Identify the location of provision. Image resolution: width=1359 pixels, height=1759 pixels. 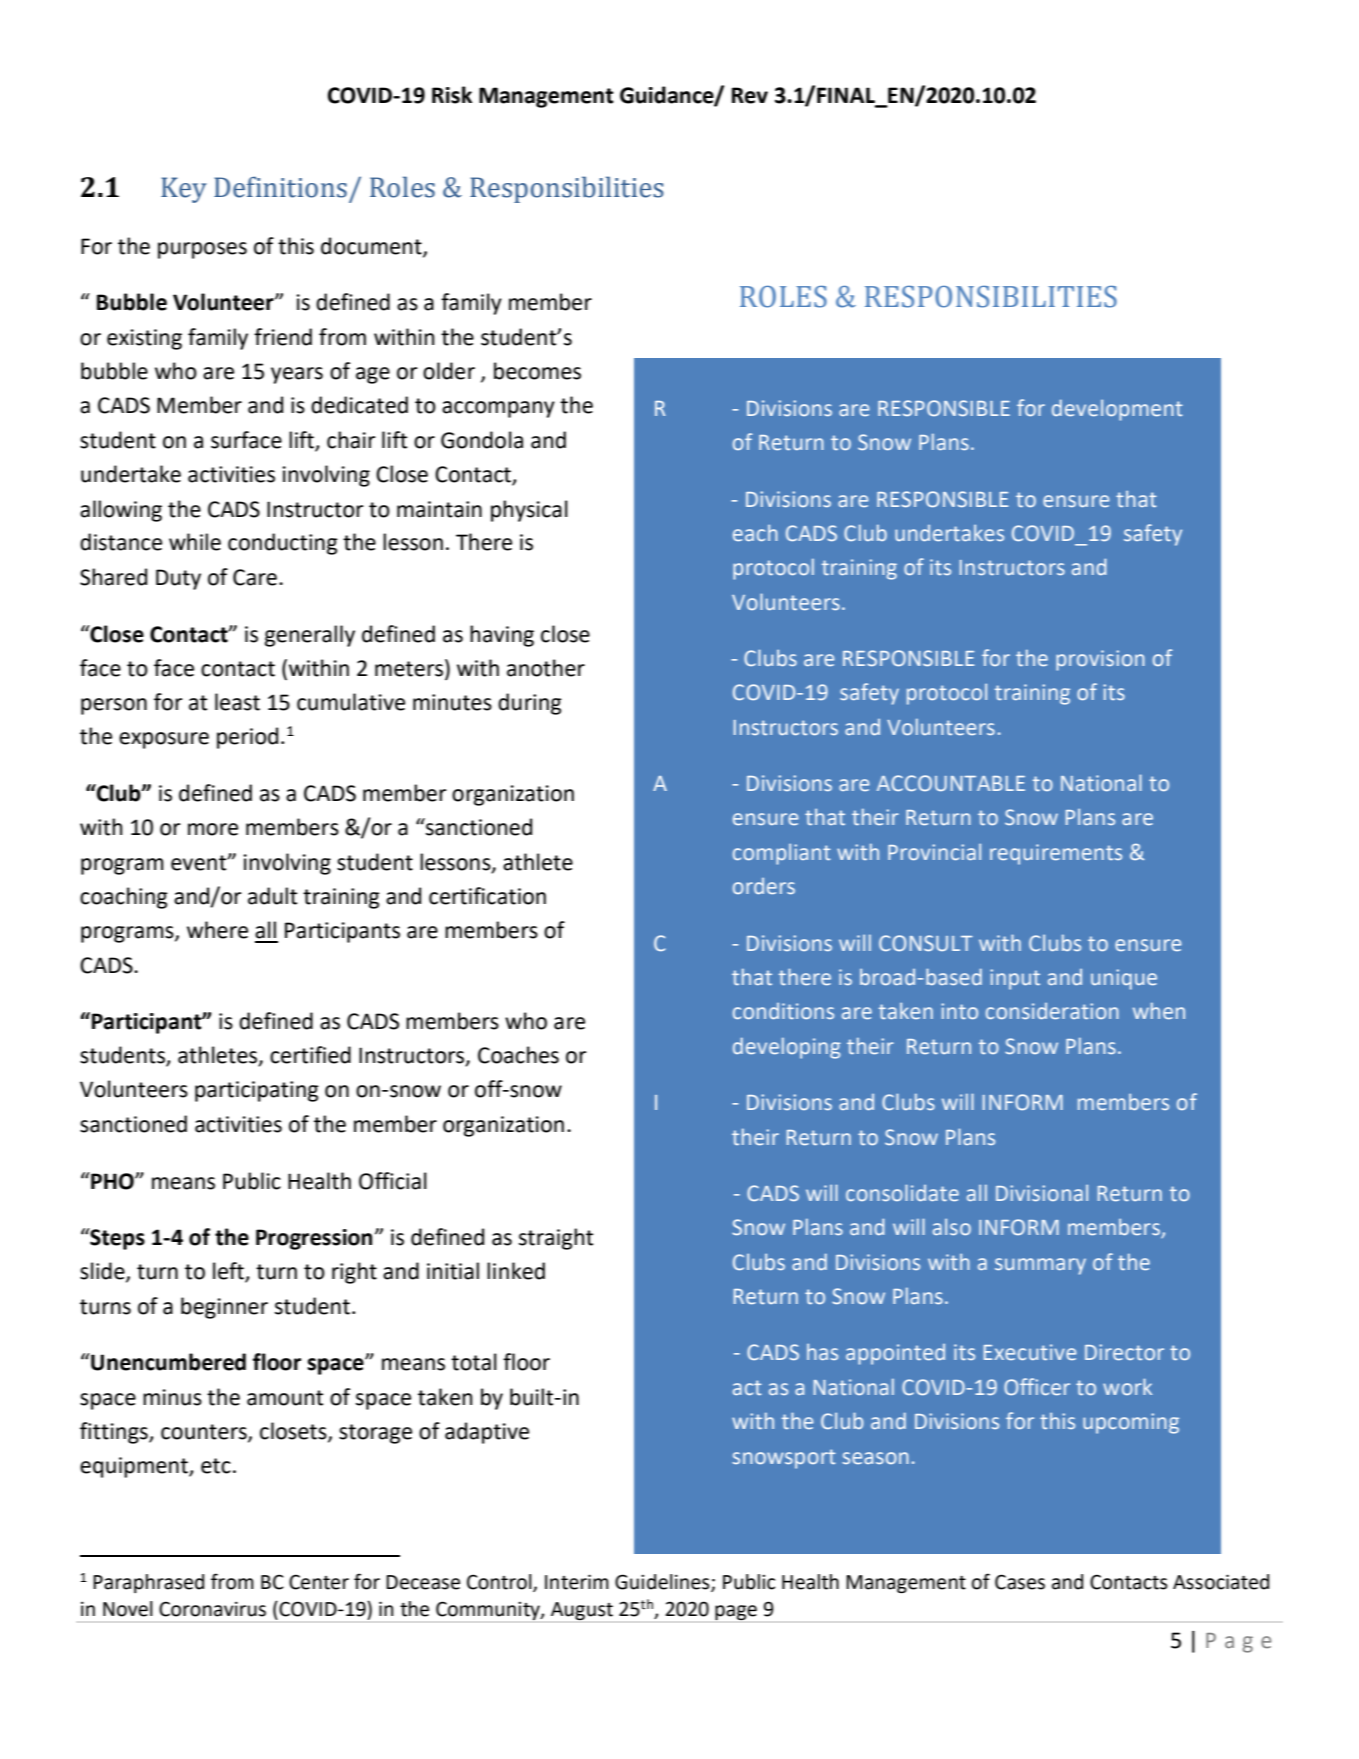
(1100, 660).
